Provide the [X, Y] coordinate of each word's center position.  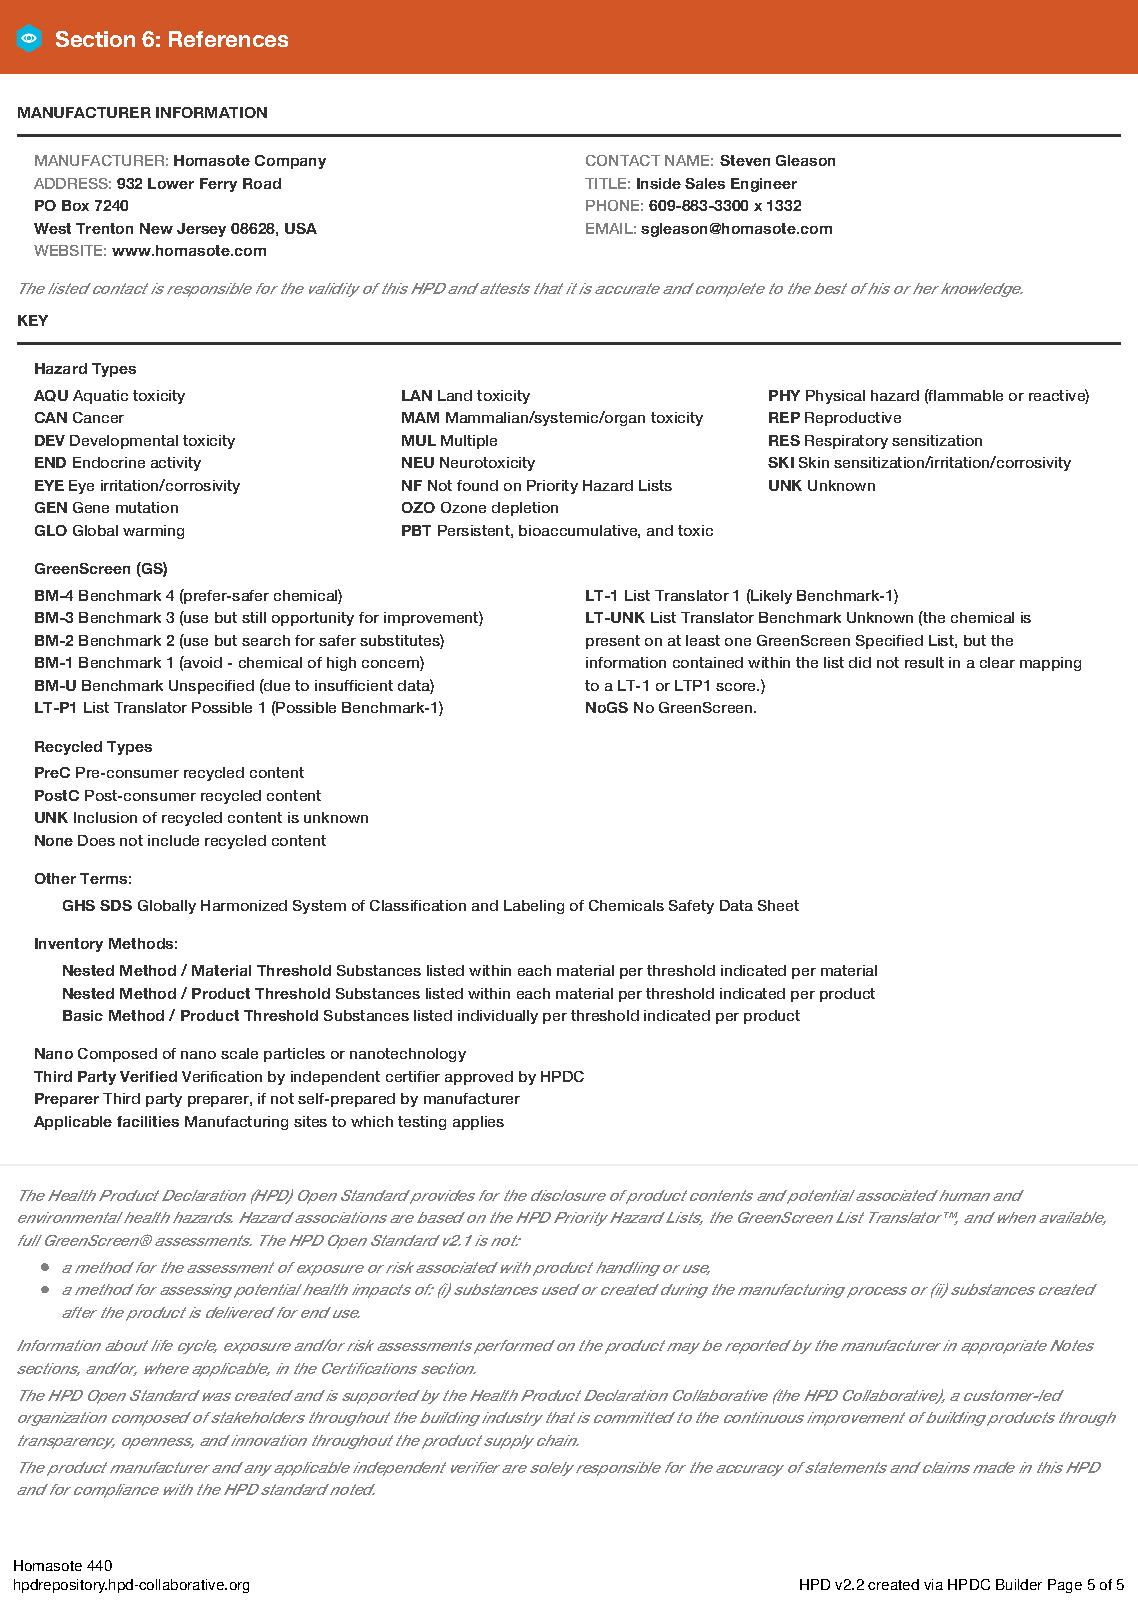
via [933, 1584]
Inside [659, 183]
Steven [745, 160]
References [228, 39]
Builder [1019, 1584]
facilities [148, 1121]
